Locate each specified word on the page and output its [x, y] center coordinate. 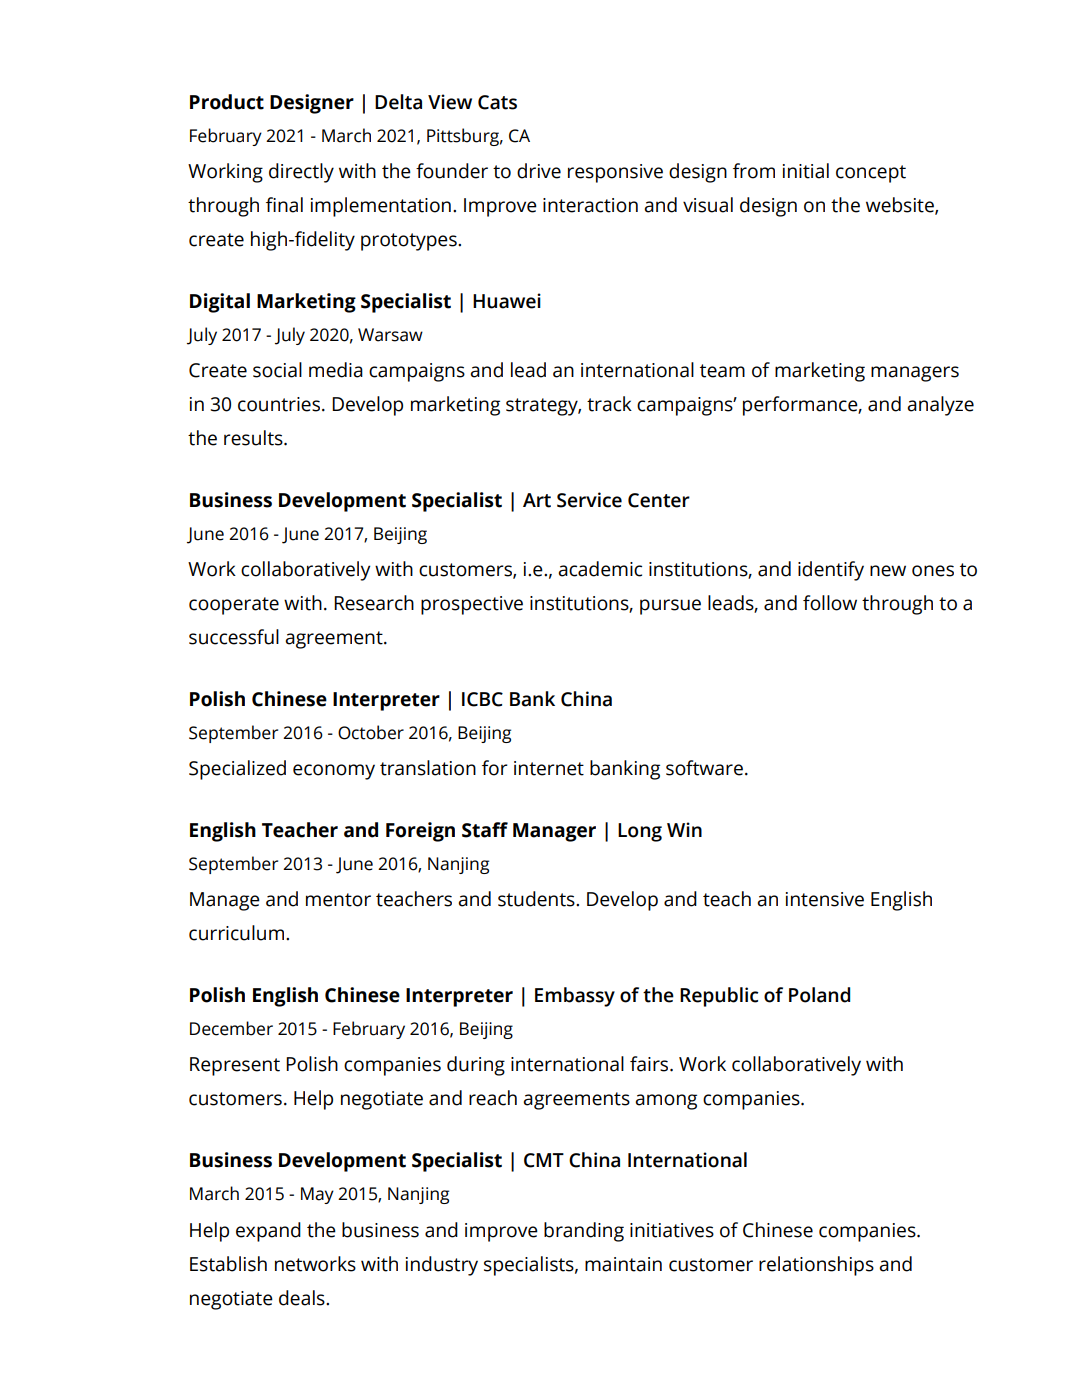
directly [301, 173]
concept [871, 174]
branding [584, 1232]
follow [830, 603]
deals [303, 1298]
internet [549, 768]
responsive [615, 173]
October [371, 732]
